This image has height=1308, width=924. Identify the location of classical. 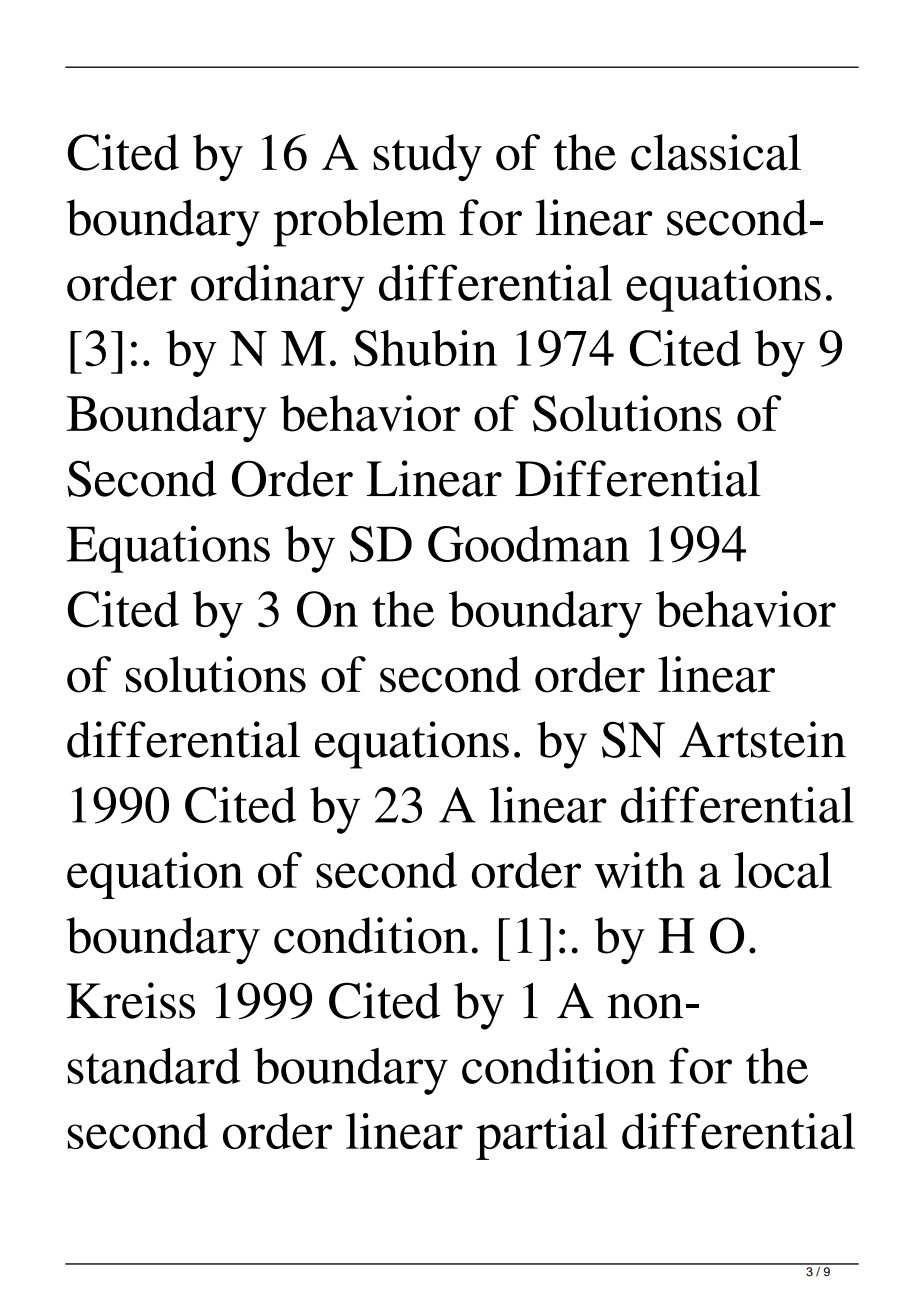
(716, 152).
